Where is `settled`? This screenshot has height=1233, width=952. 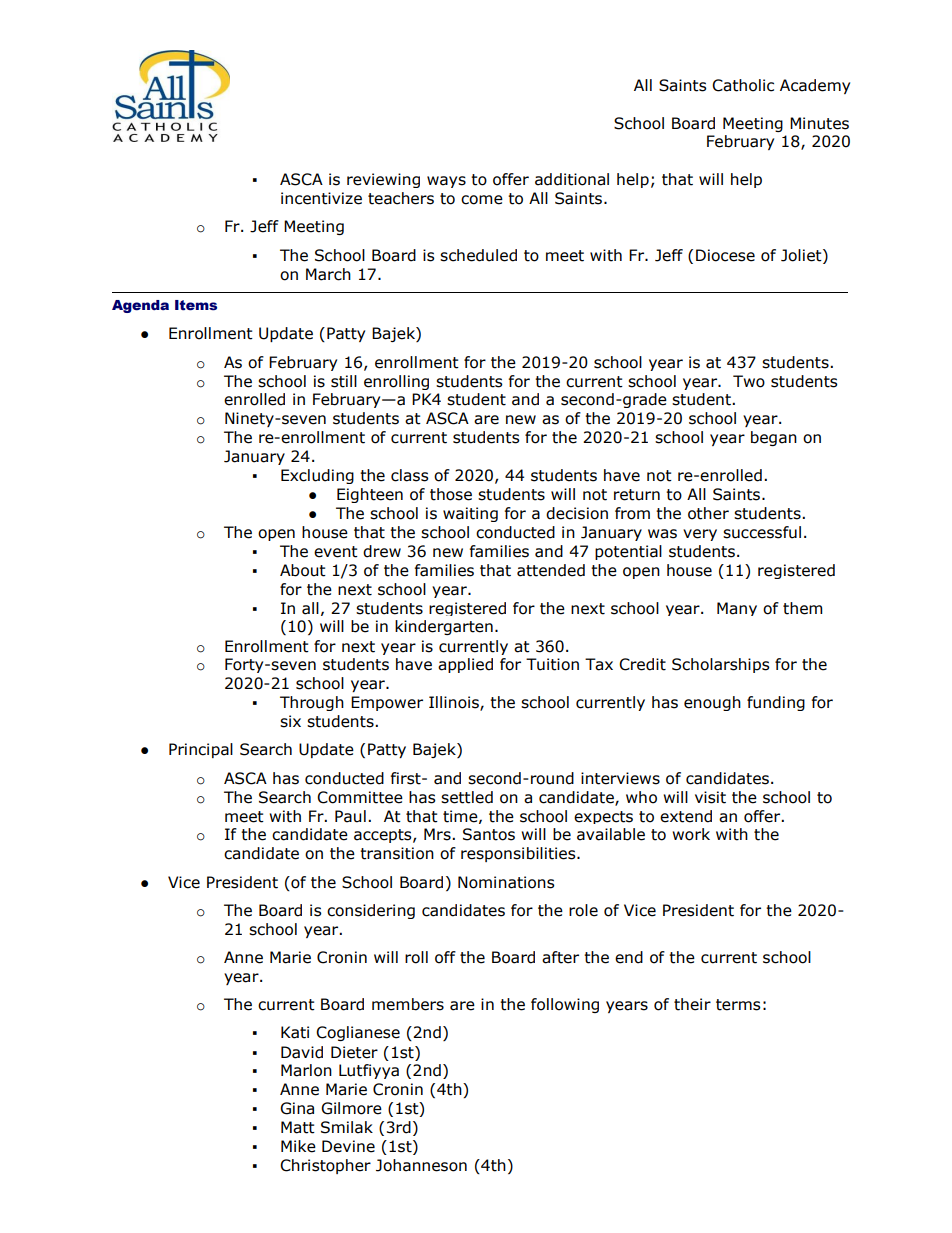 settled is located at coordinates (467, 797).
